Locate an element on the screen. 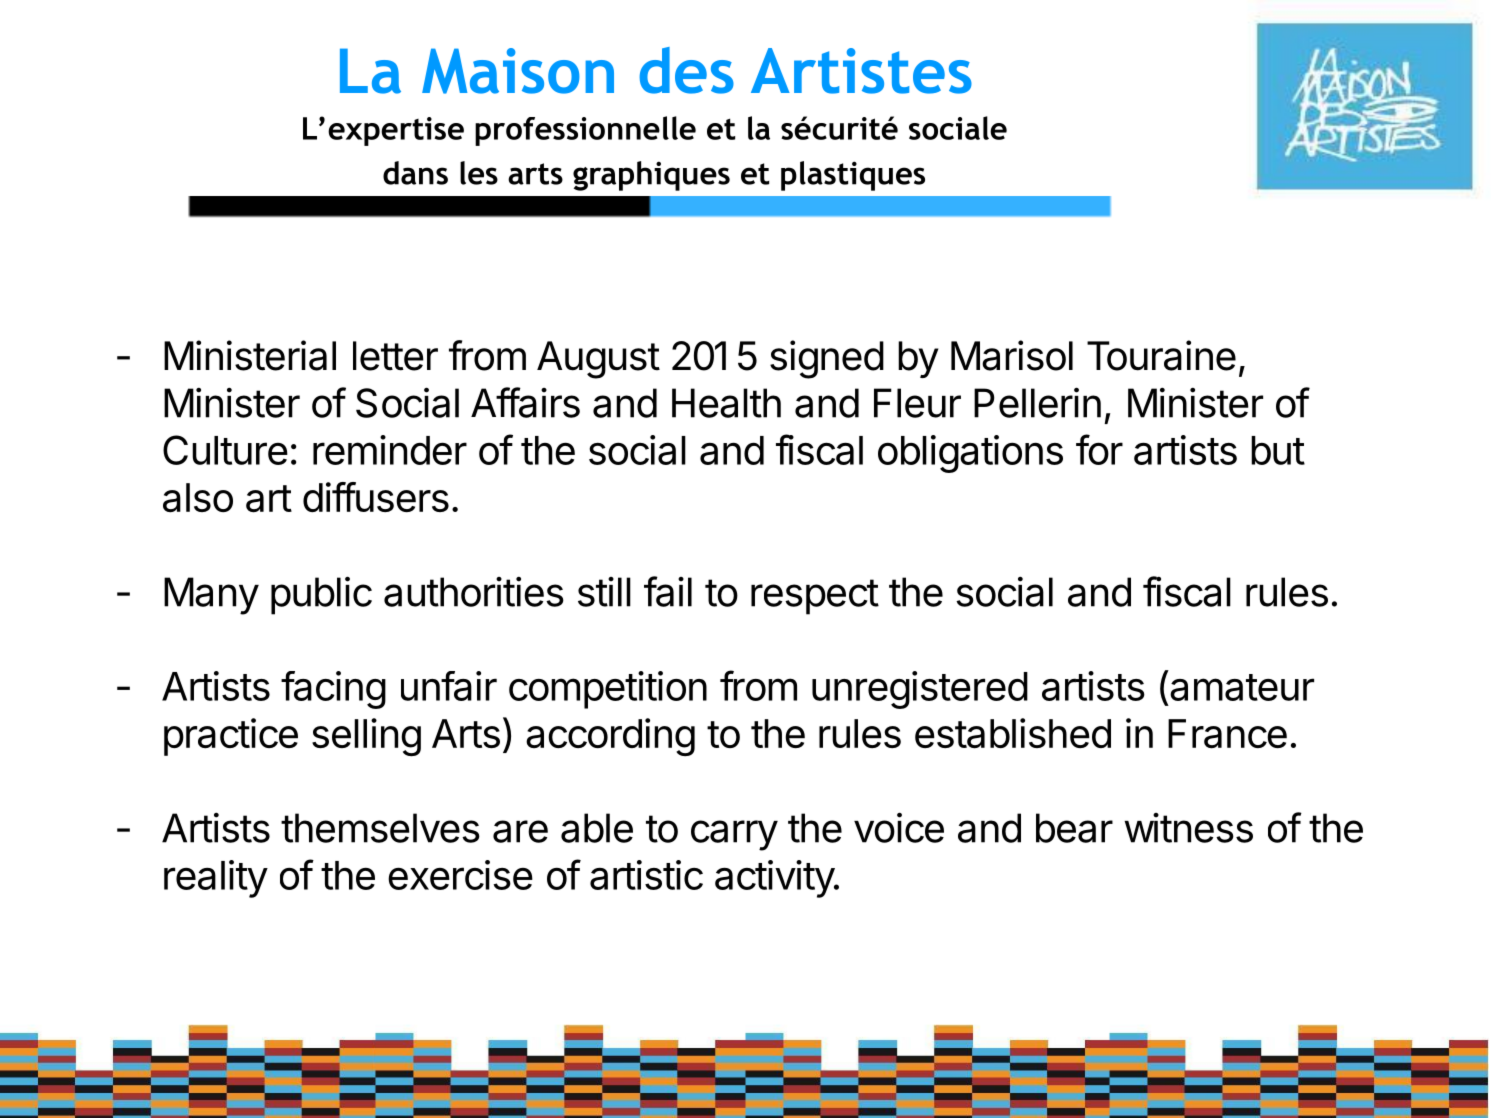 The width and height of the screenshot is (1491, 1118). dans is located at coordinates (415, 173).
